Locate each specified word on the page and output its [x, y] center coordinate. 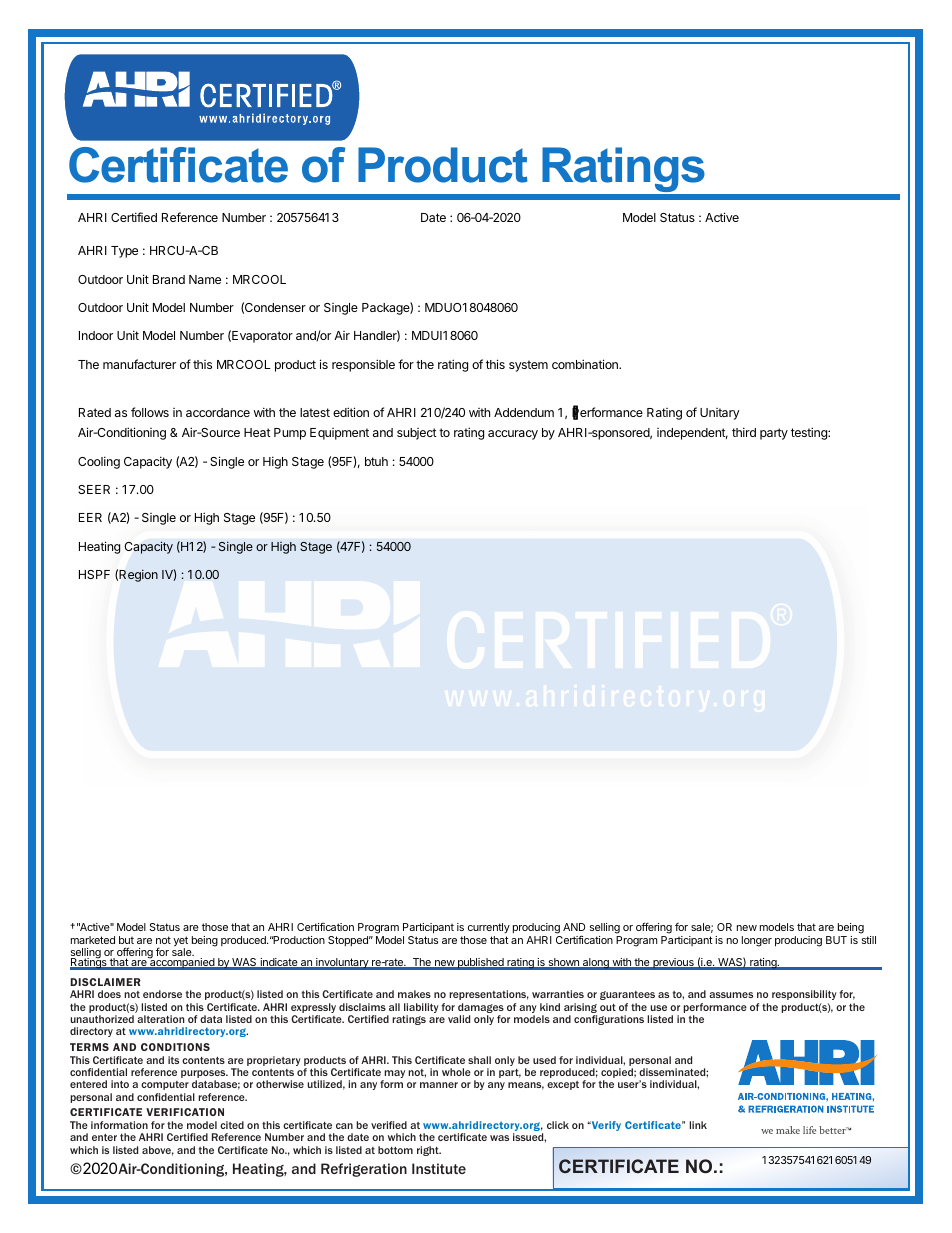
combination [586, 364]
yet [180, 942]
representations [489, 995]
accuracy [513, 435]
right [429, 1151]
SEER [94, 489]
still [869, 940]
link [698, 1125]
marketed [93, 940]
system [528, 366]
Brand [169, 279]
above [158, 1151]
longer [757, 941]
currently [489, 930]
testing [810, 433]
